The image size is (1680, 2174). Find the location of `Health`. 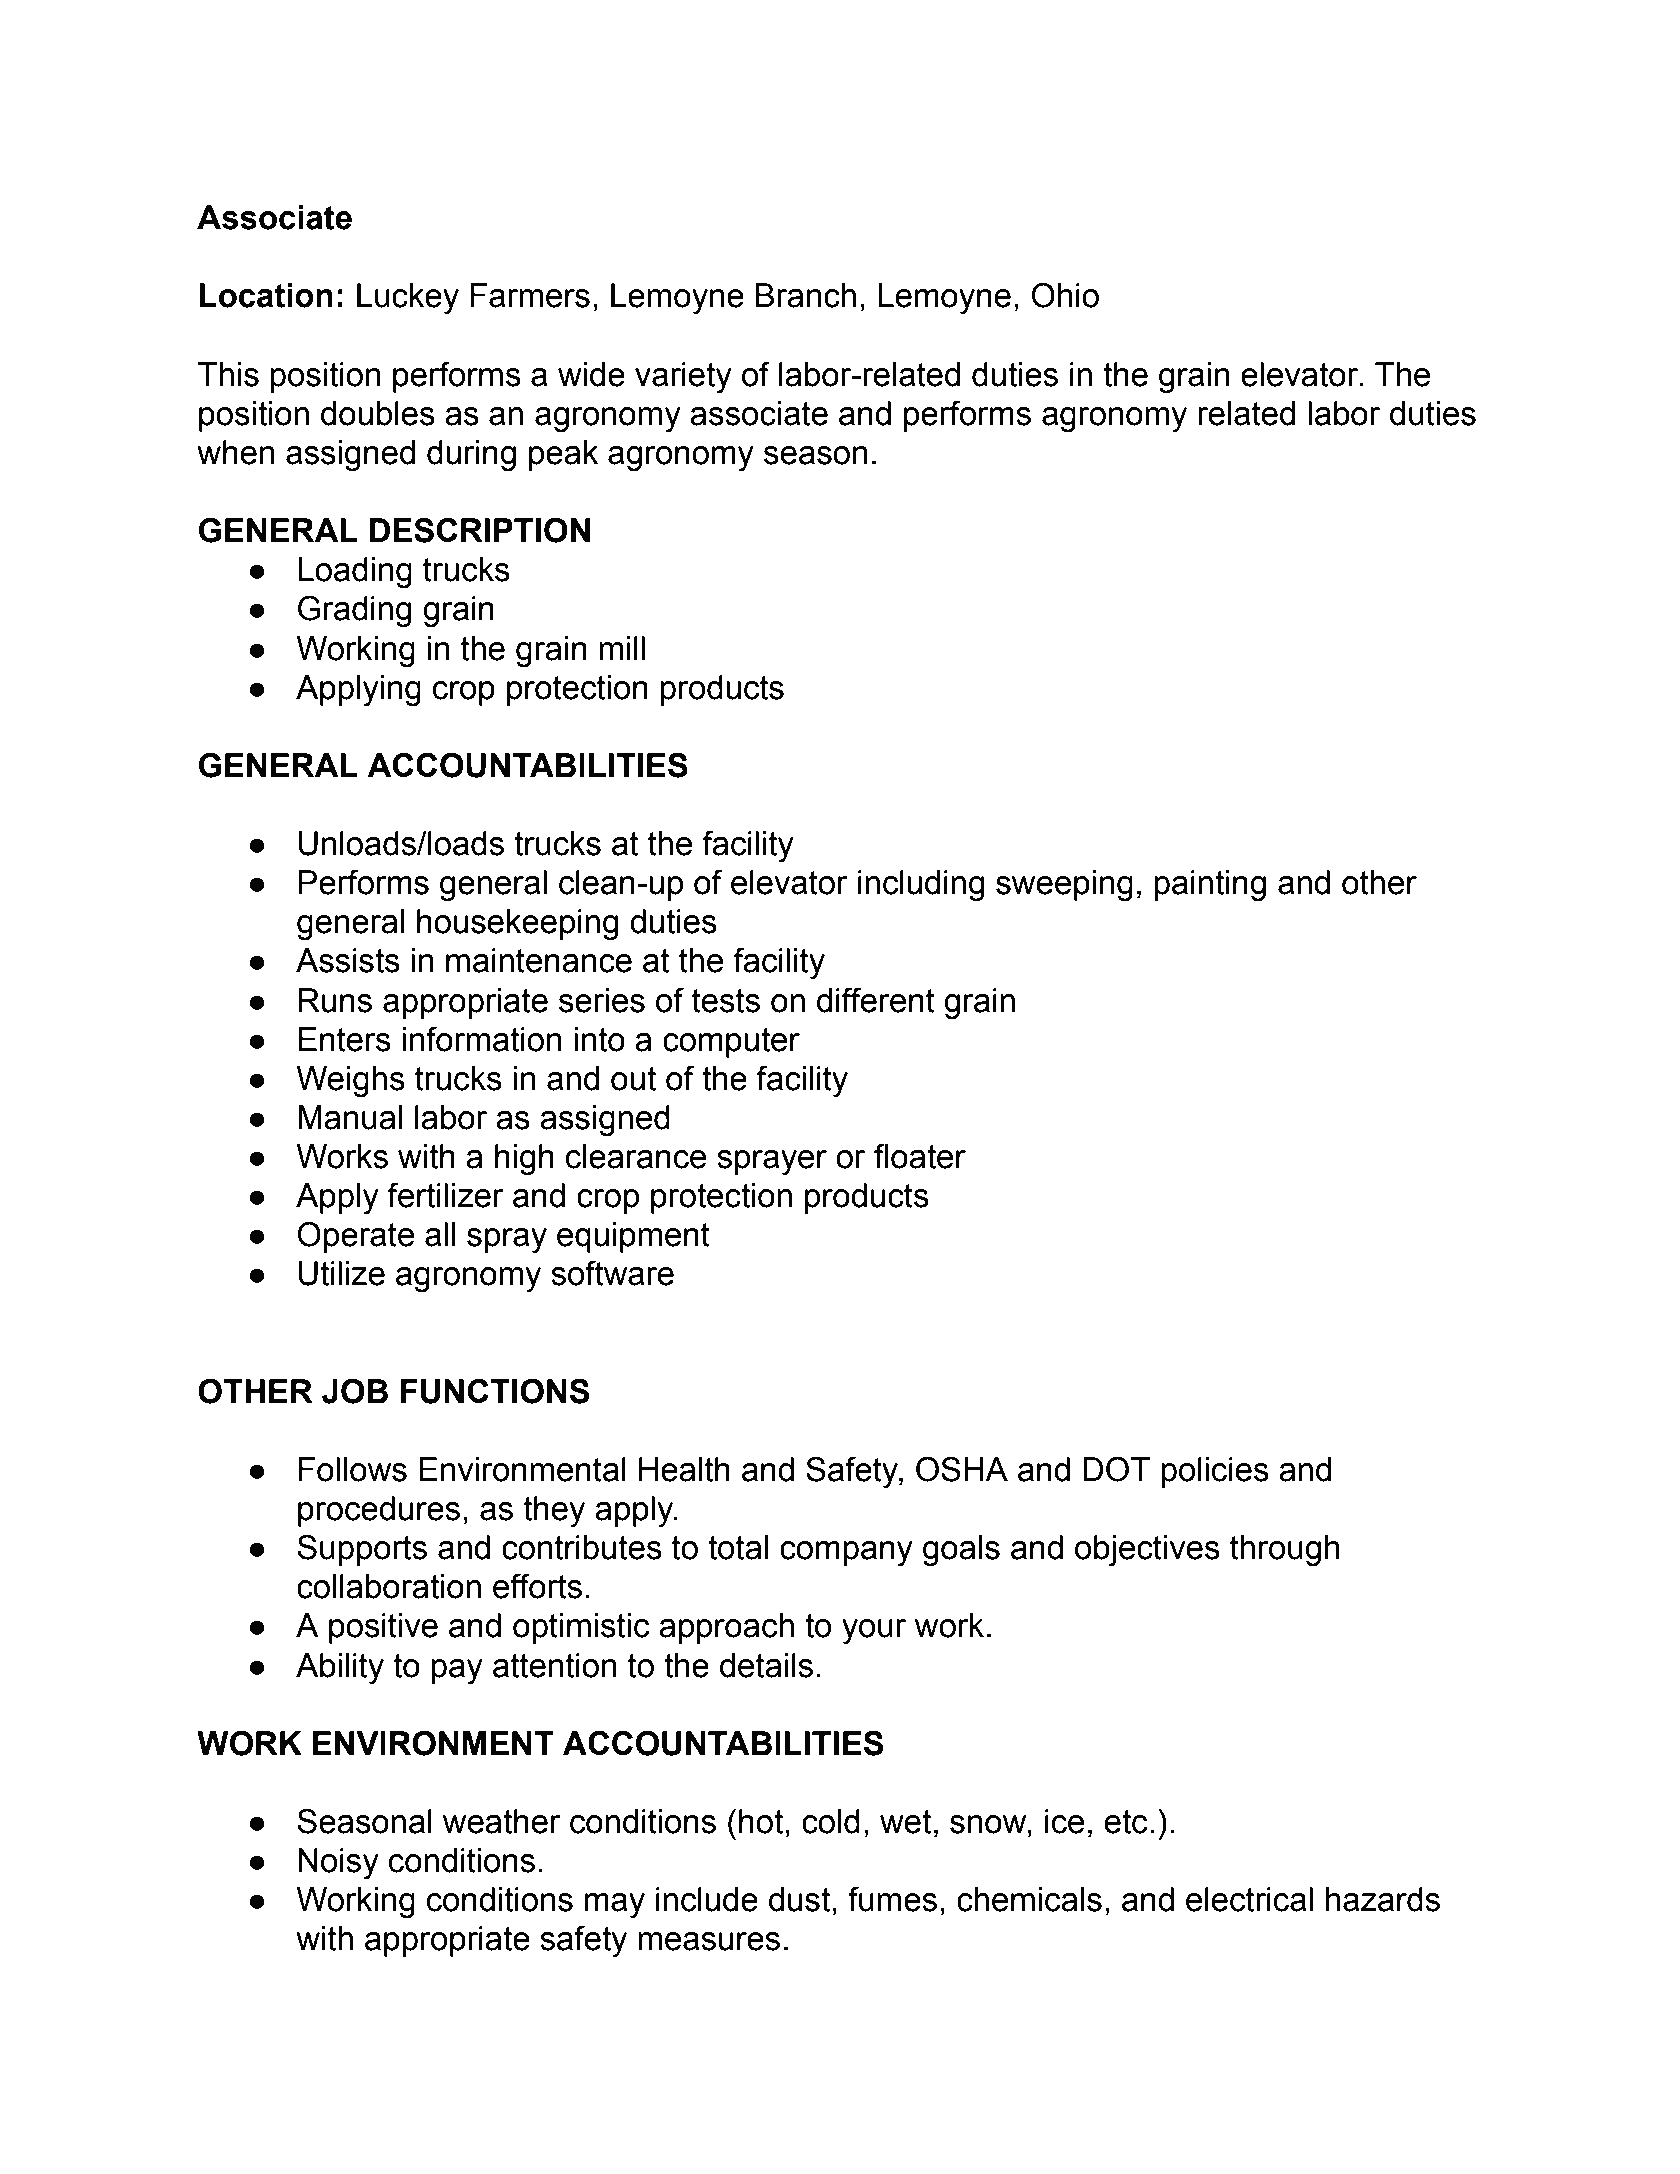

Health is located at coordinates (684, 1469).
